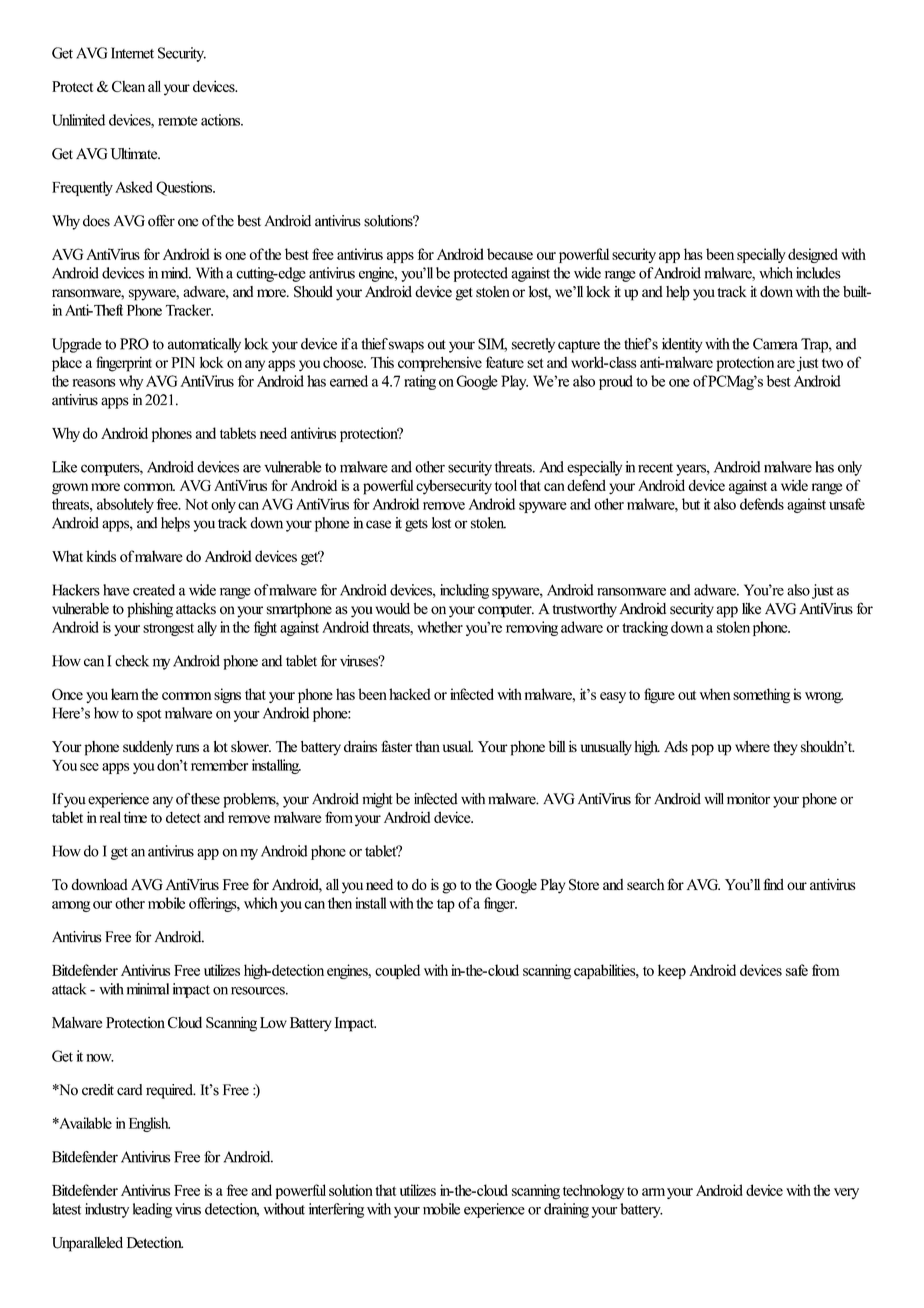 The width and height of the screenshot is (924, 1308). What do you see at coordinates (125, 694) in the screenshot?
I see `learn` at bounding box center [125, 694].
